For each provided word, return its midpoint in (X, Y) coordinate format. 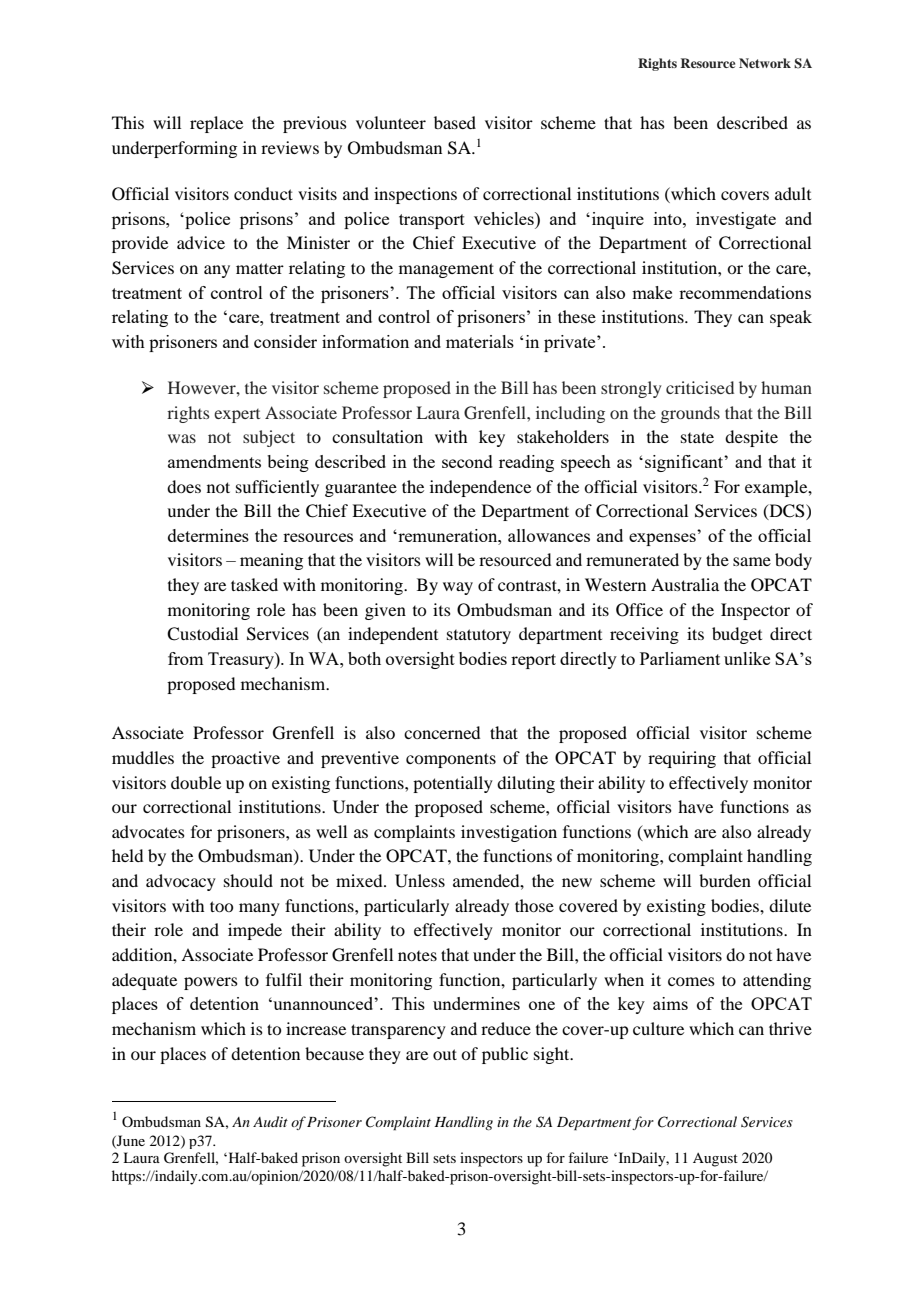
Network (765, 63)
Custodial (202, 634)
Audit (270, 1121)
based (455, 122)
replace (216, 124)
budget (737, 635)
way (458, 588)
